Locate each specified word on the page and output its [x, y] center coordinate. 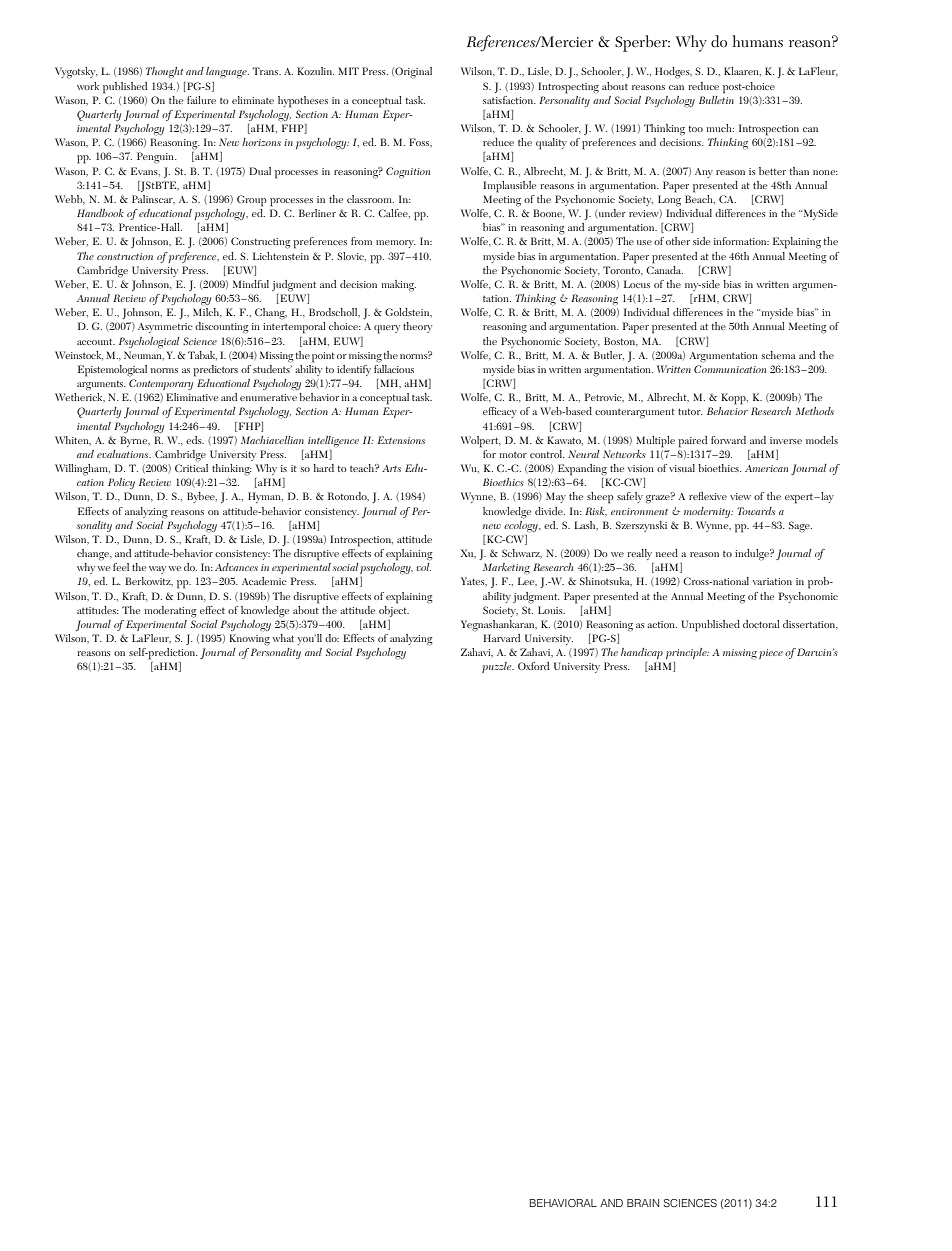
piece [771, 654]
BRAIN [643, 1203]
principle [687, 653]
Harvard [501, 638]
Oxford [533, 666]
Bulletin [716, 98]
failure [201, 100]
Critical [191, 466]
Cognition [408, 173]
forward [728, 440]
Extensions [401, 440]
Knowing [249, 640]
